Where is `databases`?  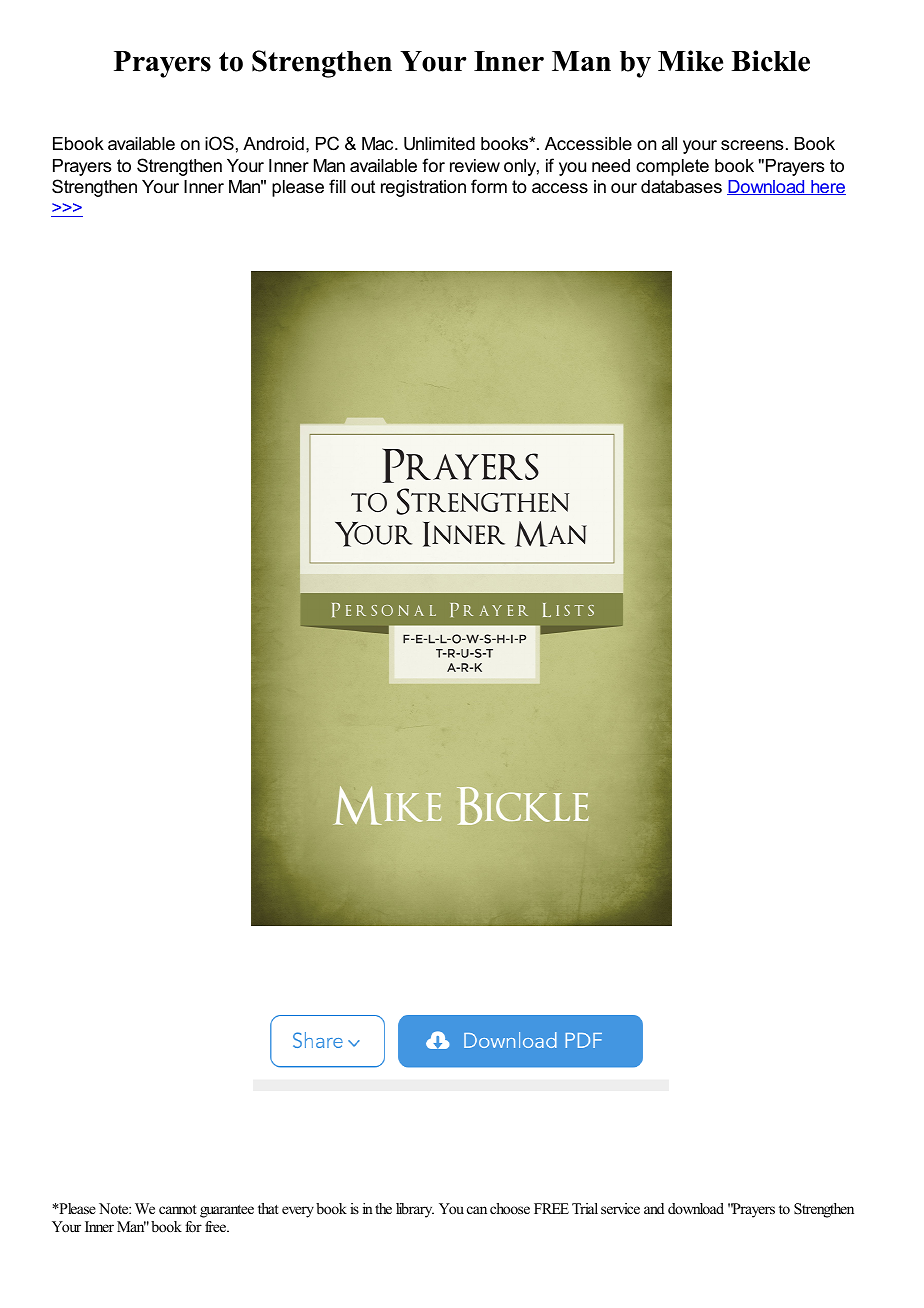 databases is located at coordinates (681, 187).
